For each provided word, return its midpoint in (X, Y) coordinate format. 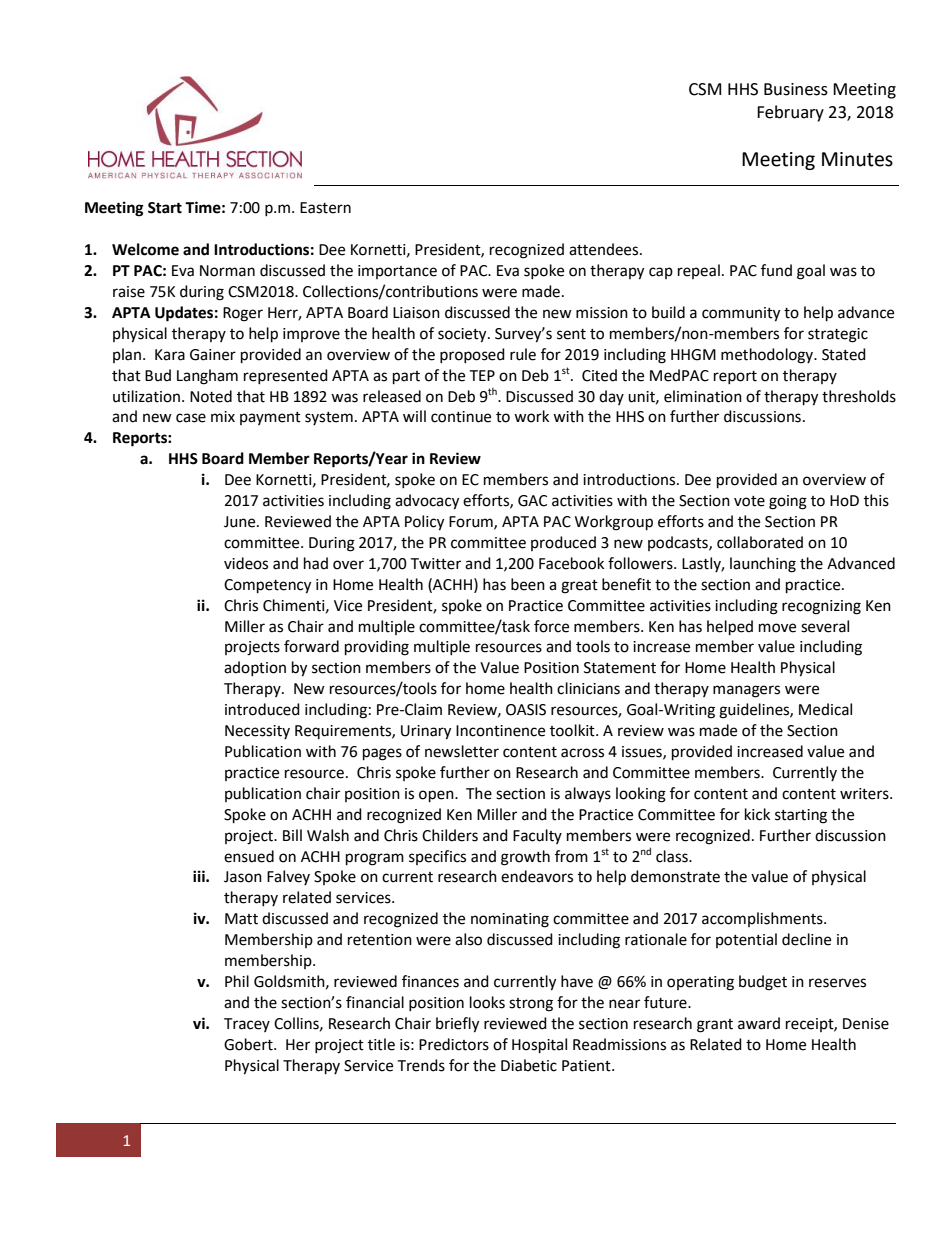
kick (757, 814)
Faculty (537, 836)
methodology (768, 356)
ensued (249, 856)
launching (763, 565)
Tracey (247, 1025)
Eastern (325, 208)
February (790, 113)
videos (246, 563)
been (528, 584)
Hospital (539, 1046)
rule (523, 354)
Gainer (213, 355)
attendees (605, 249)
